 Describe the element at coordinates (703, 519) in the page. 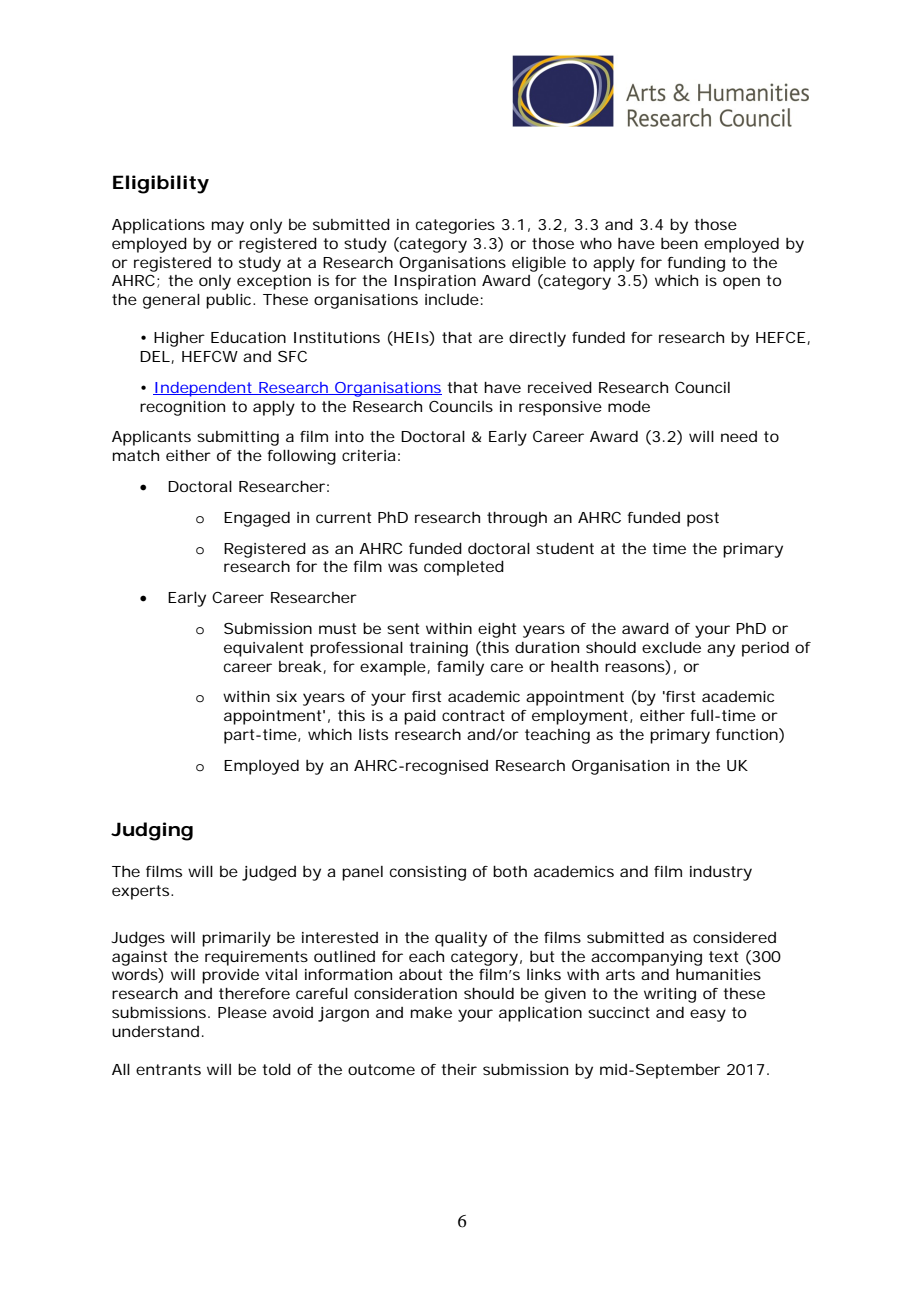

I see `post` at that location.
